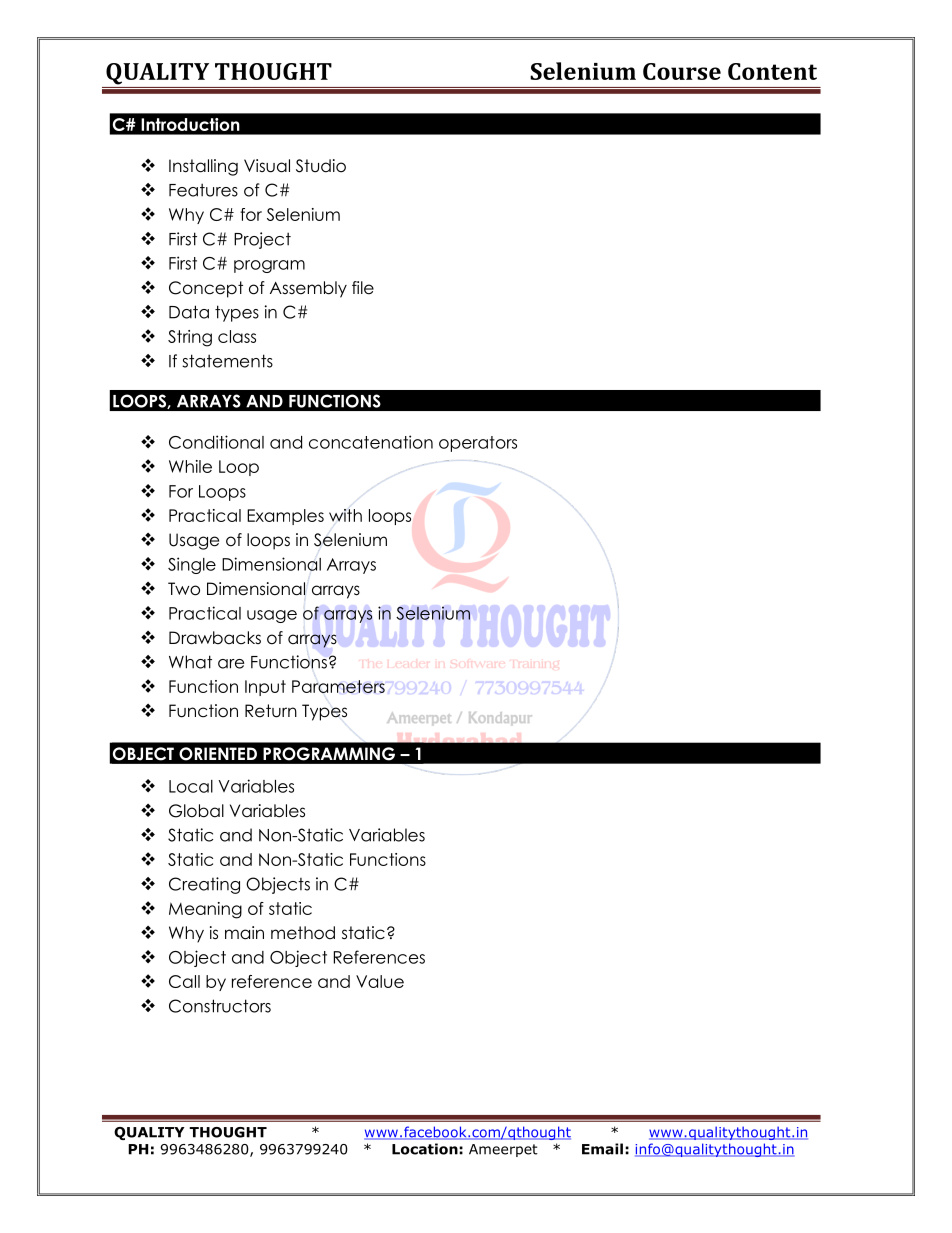  Describe the element at coordinates (602, 1149) in the image. I see `Email` at that location.
